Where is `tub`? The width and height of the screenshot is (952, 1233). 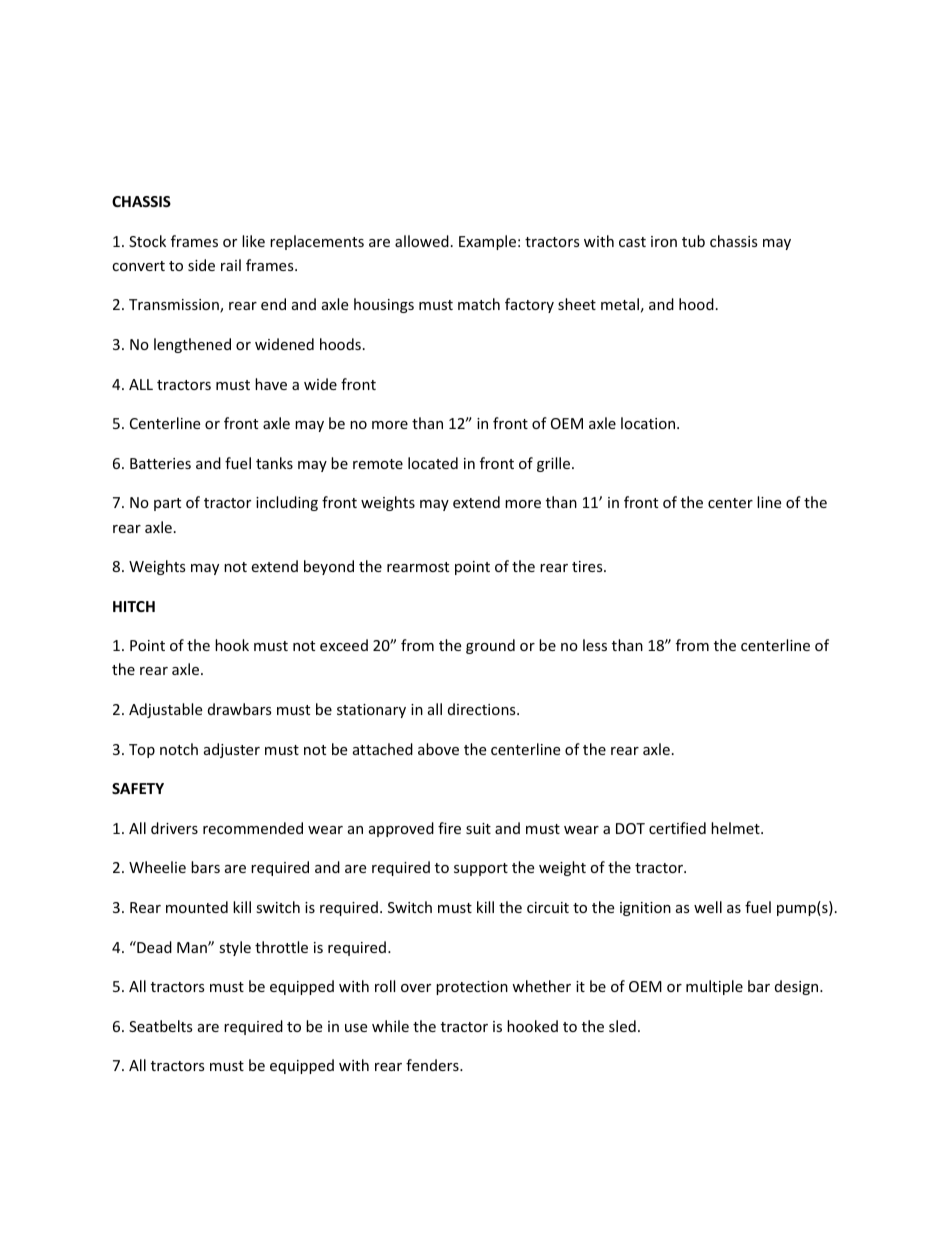 tub is located at coordinates (693, 241).
